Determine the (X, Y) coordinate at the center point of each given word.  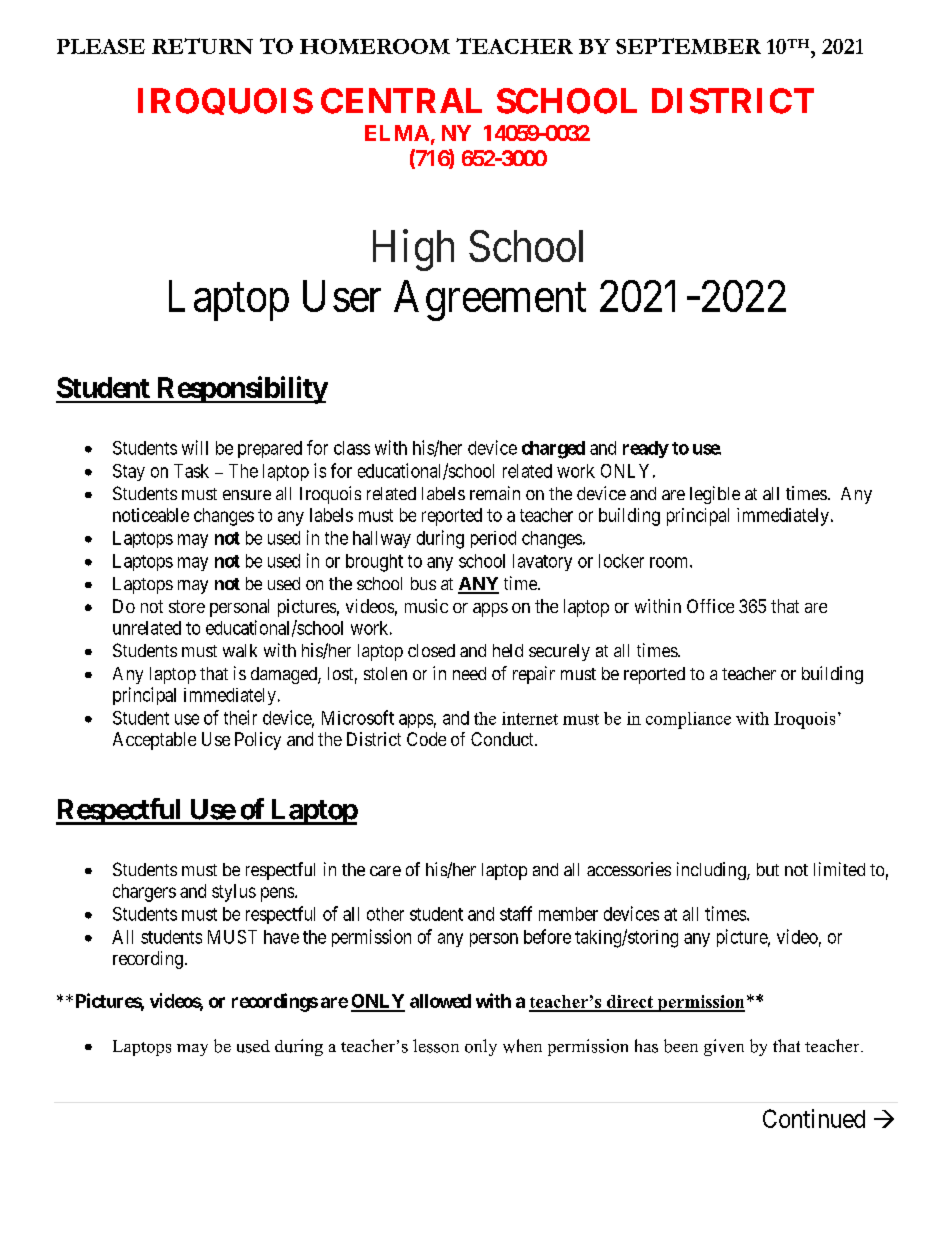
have (281, 937)
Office (710, 606)
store (187, 606)
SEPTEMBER (688, 46)
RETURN (202, 46)
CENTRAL (401, 101)
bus (423, 583)
